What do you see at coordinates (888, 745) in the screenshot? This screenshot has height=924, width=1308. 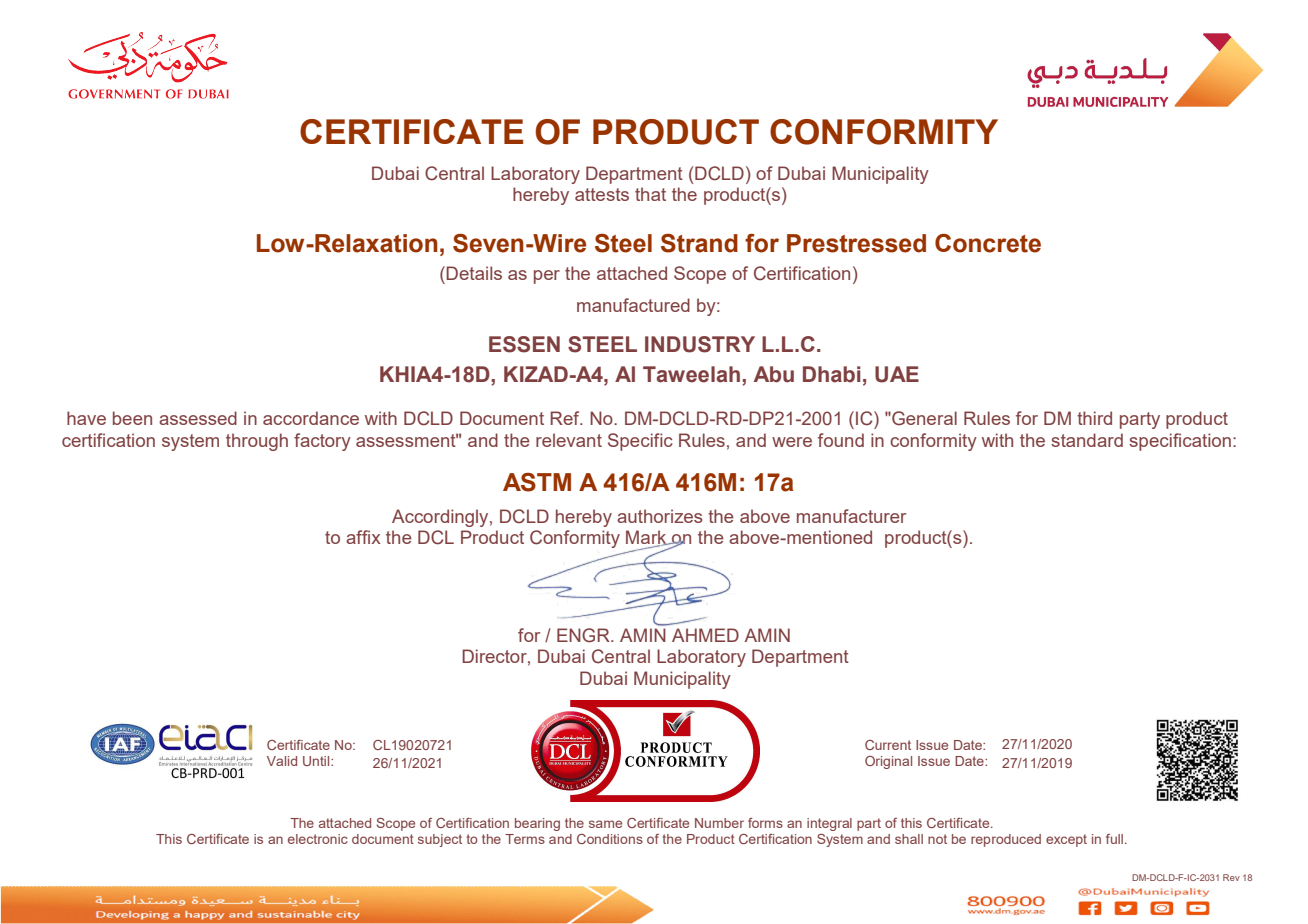 I see `Current` at bounding box center [888, 745].
